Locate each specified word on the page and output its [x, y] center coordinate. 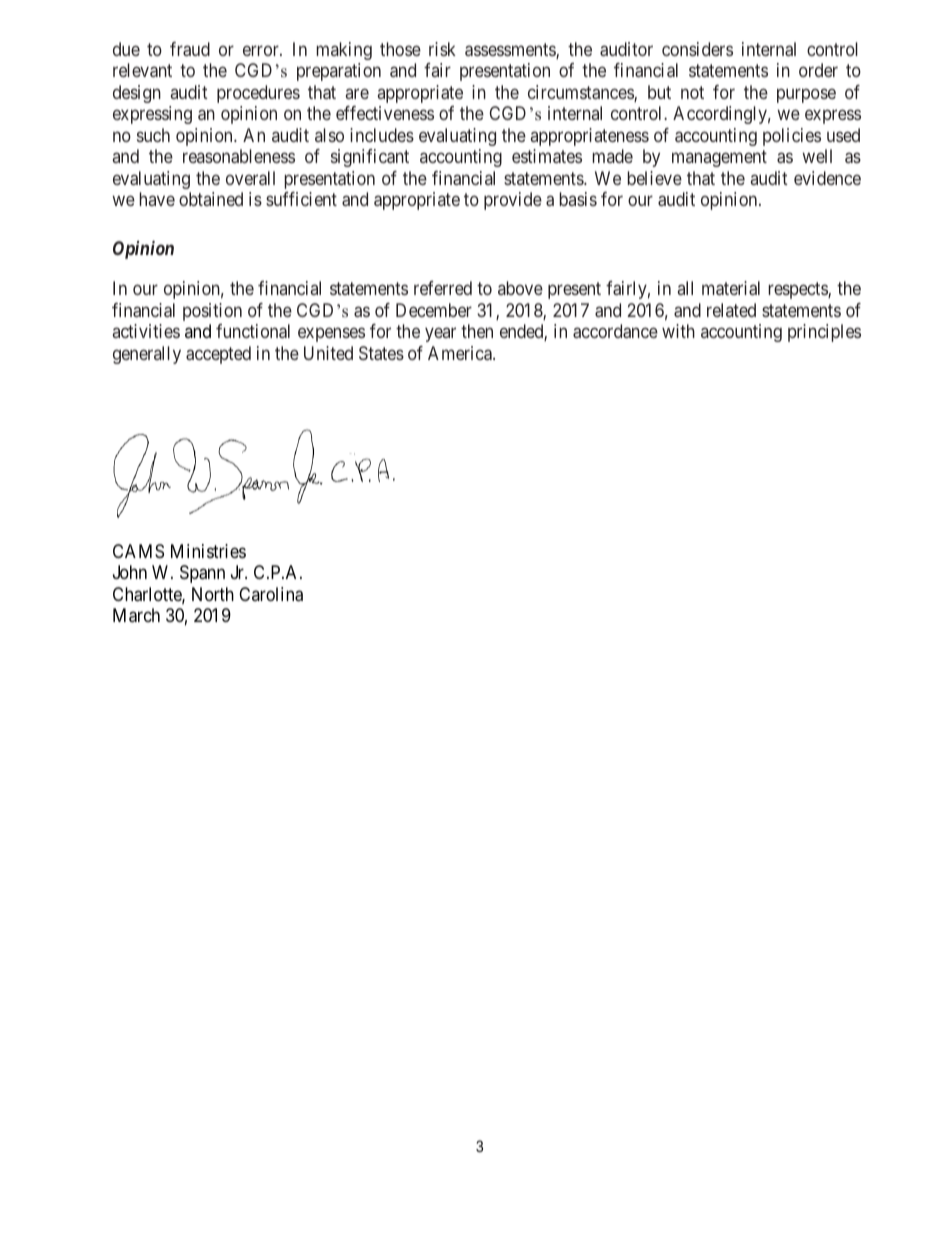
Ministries [208, 551]
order [818, 70]
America [461, 353]
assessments [511, 51]
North [213, 594]
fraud [190, 49]
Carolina [271, 594]
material [731, 288]
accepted [218, 355]
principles [824, 333]
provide [513, 201]
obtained [211, 199]
